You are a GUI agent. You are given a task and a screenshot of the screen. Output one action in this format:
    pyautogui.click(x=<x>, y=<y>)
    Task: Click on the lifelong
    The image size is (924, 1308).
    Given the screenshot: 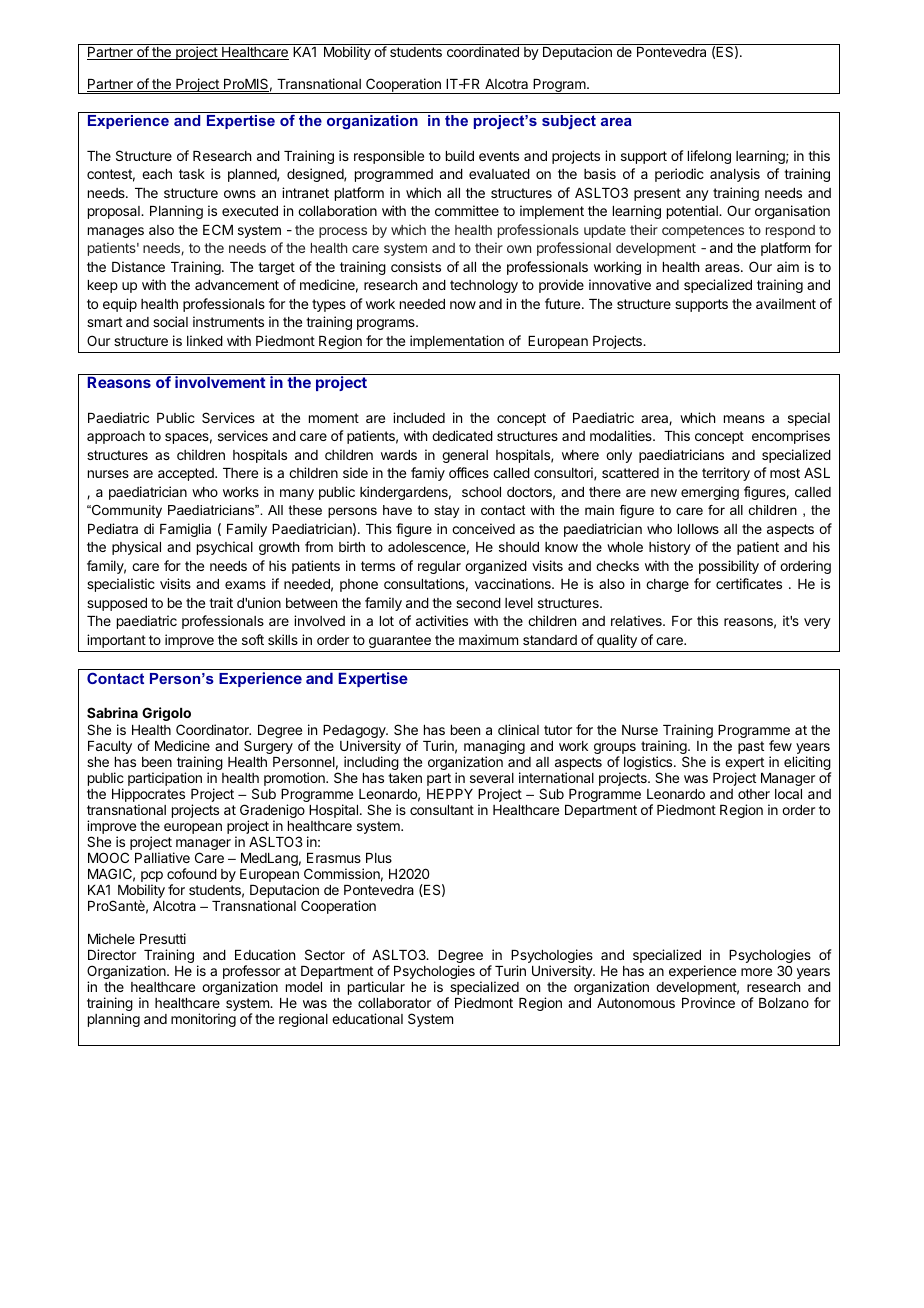 What is the action you would take?
    pyautogui.click(x=709, y=157)
